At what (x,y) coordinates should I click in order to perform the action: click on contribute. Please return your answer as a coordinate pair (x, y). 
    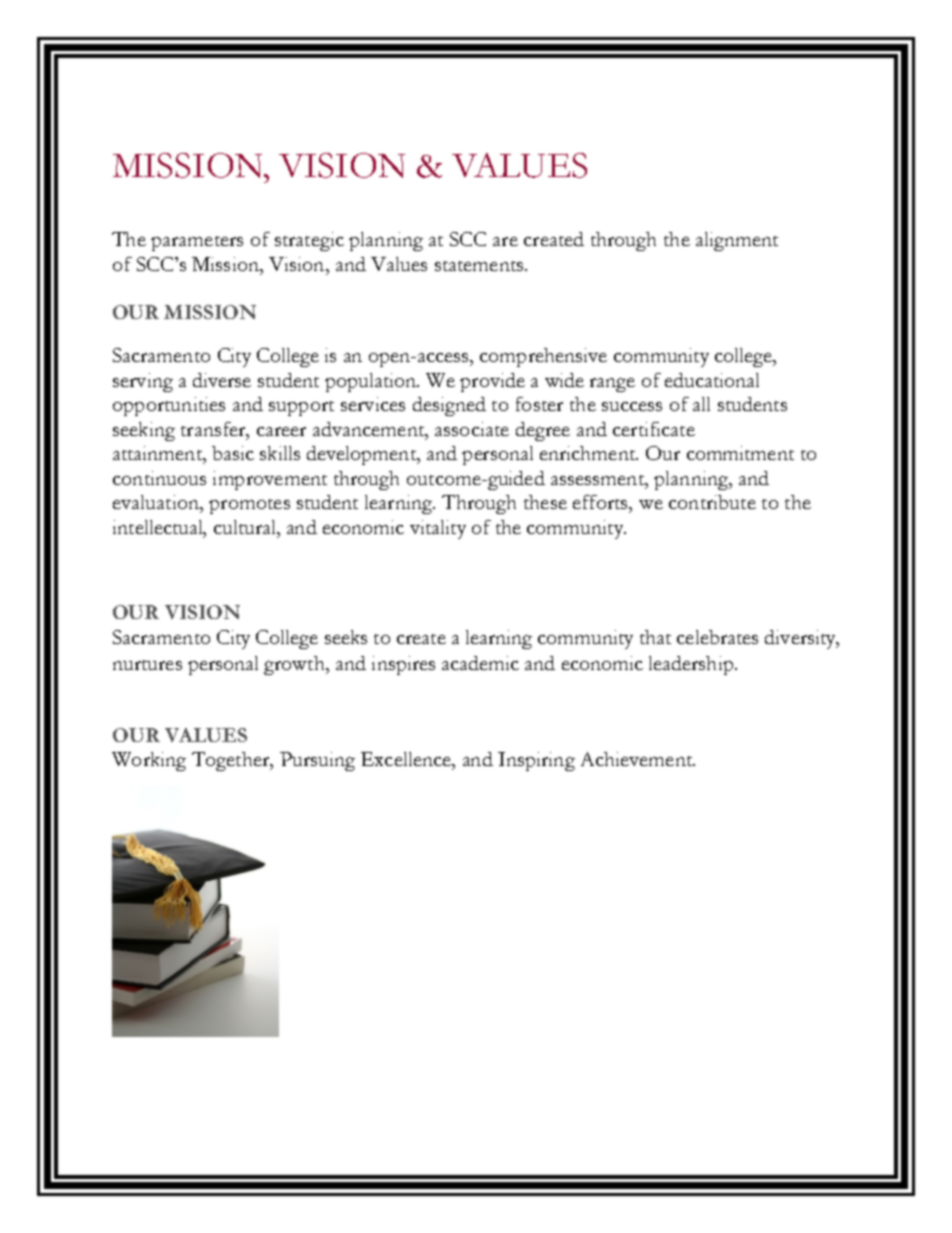
    Looking at the image, I should click on (712, 502).
